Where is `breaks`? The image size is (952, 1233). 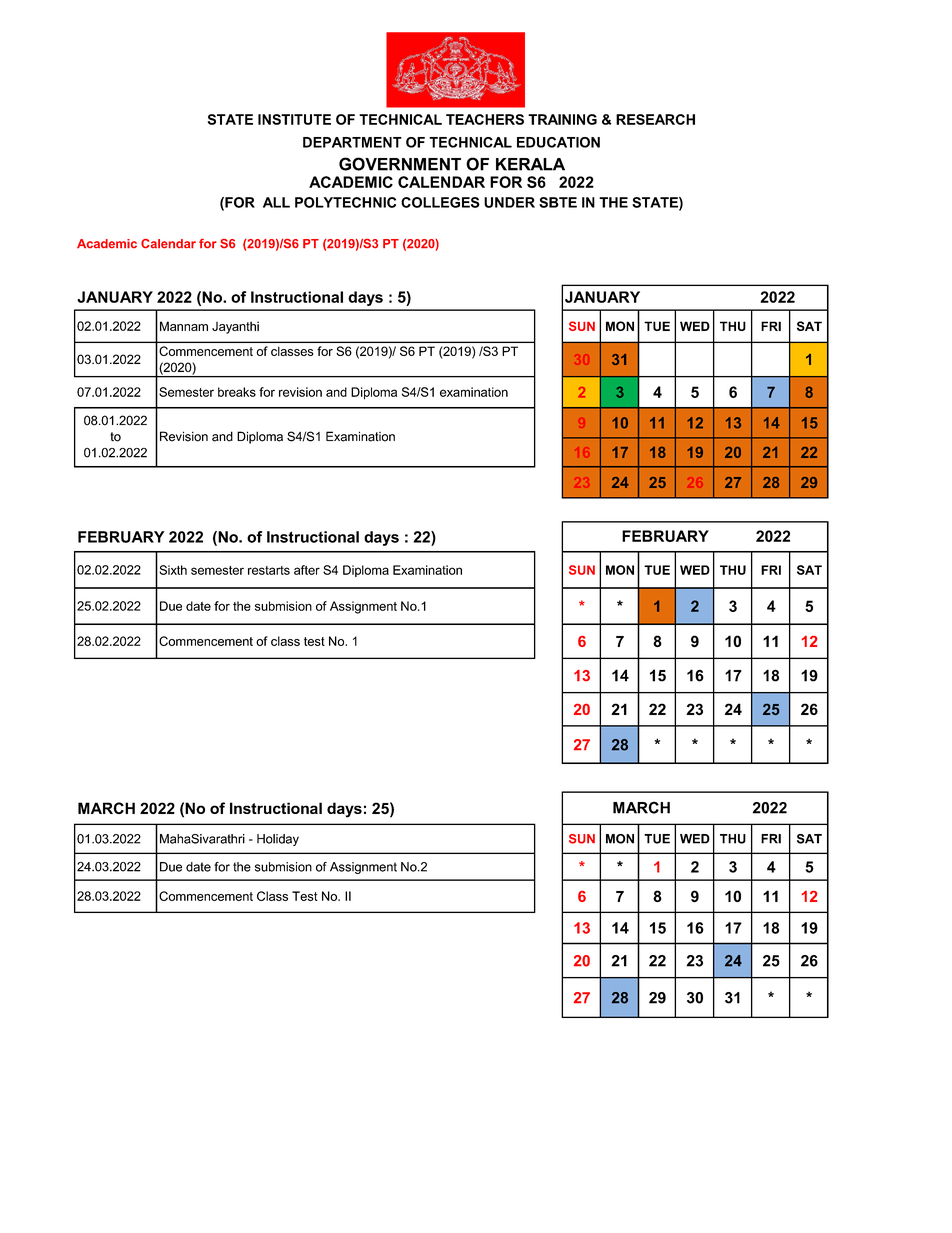
breaks is located at coordinates (237, 392).
